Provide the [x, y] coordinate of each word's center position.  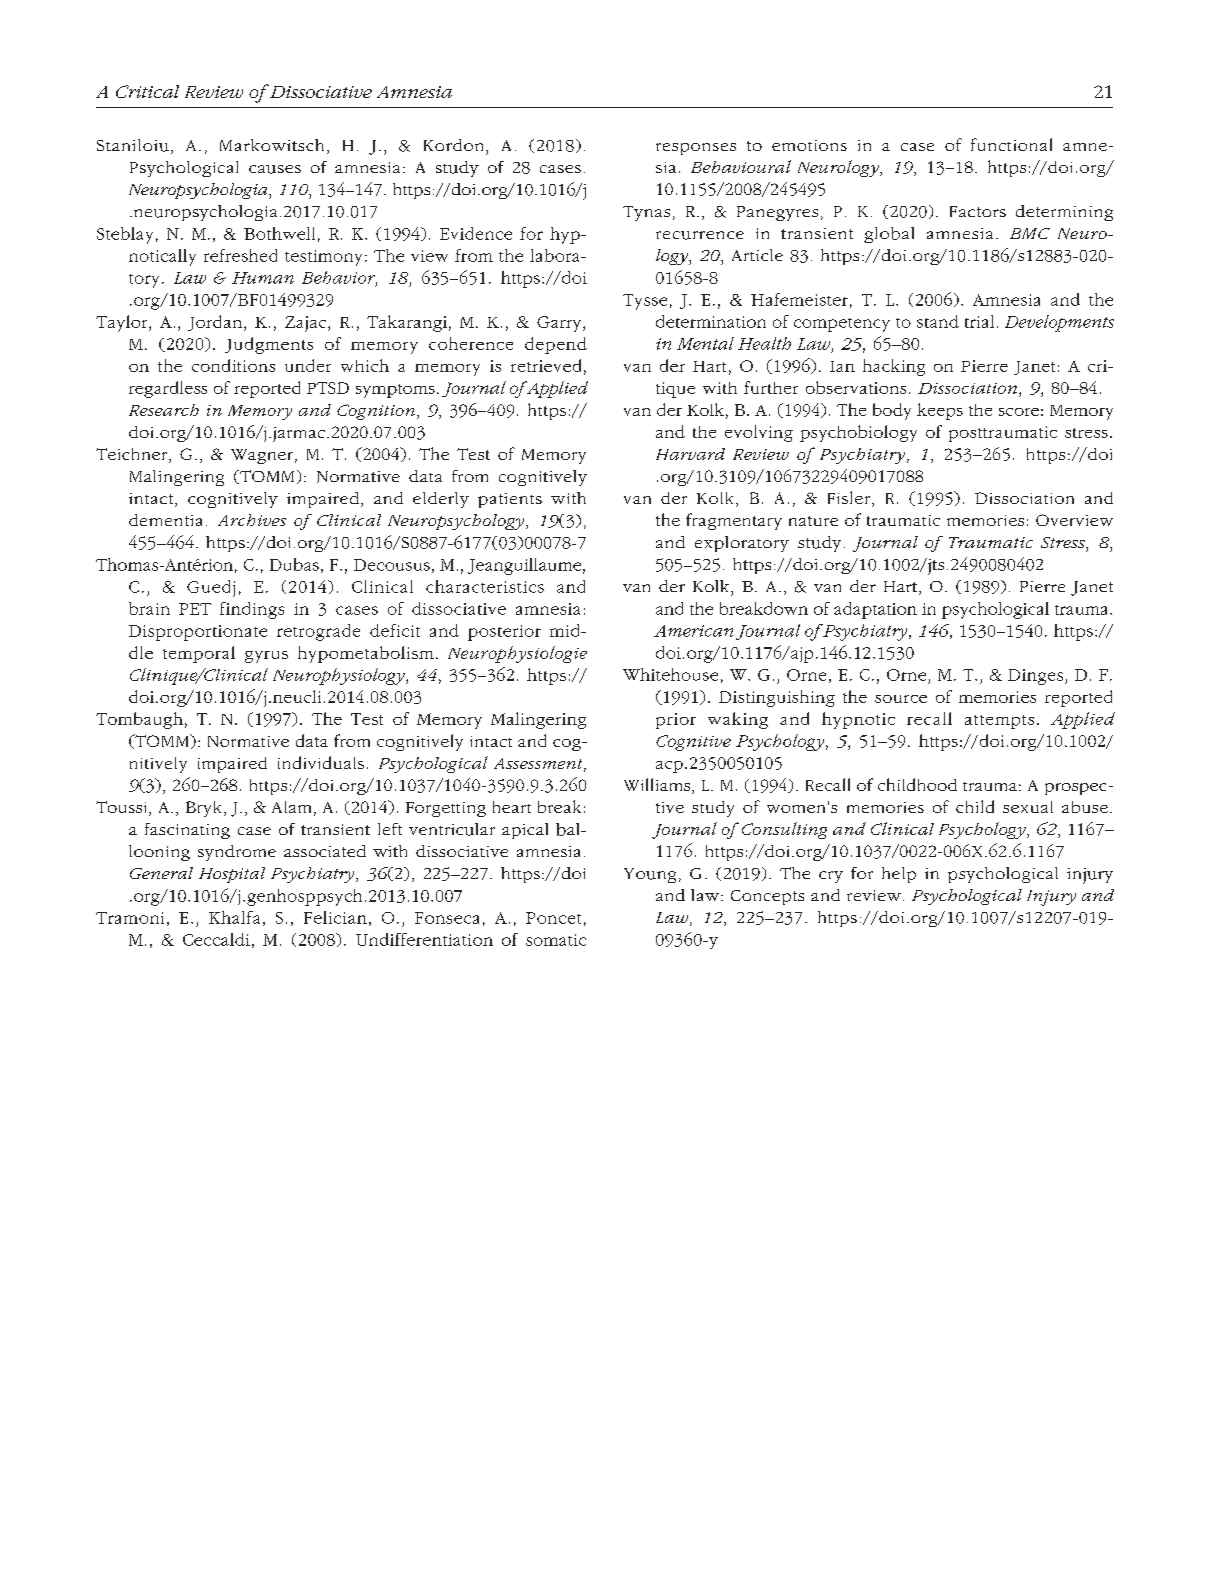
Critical [147, 91]
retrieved [546, 365]
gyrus [266, 657]
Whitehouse [670, 674]
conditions [233, 365]
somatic [556, 940]
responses [696, 149]
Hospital [232, 875]
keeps [940, 411]
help [899, 875]
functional [1011, 144]
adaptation [875, 610]
